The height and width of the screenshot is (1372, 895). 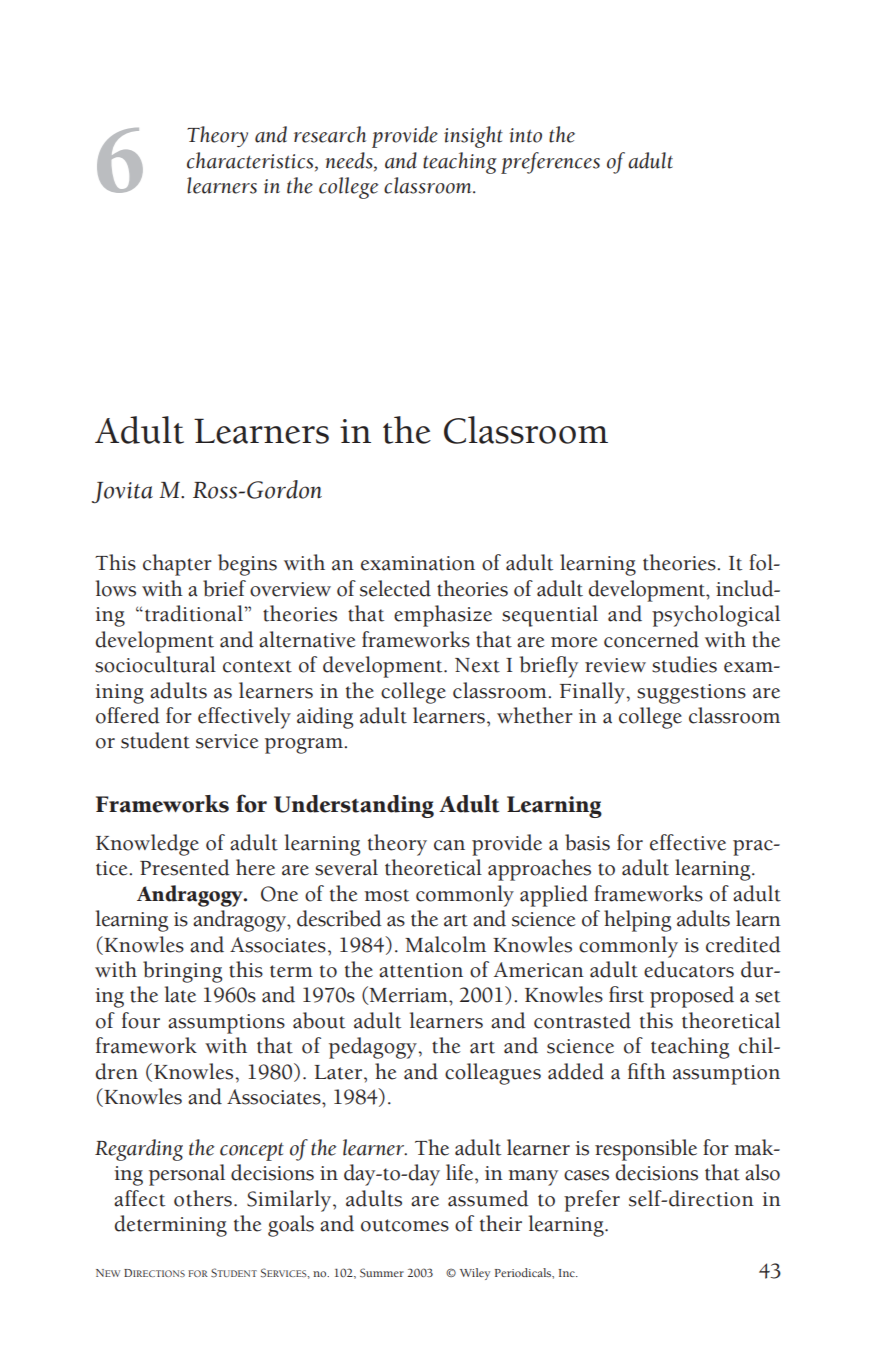 I want to click on chapter, so click(x=177, y=565).
